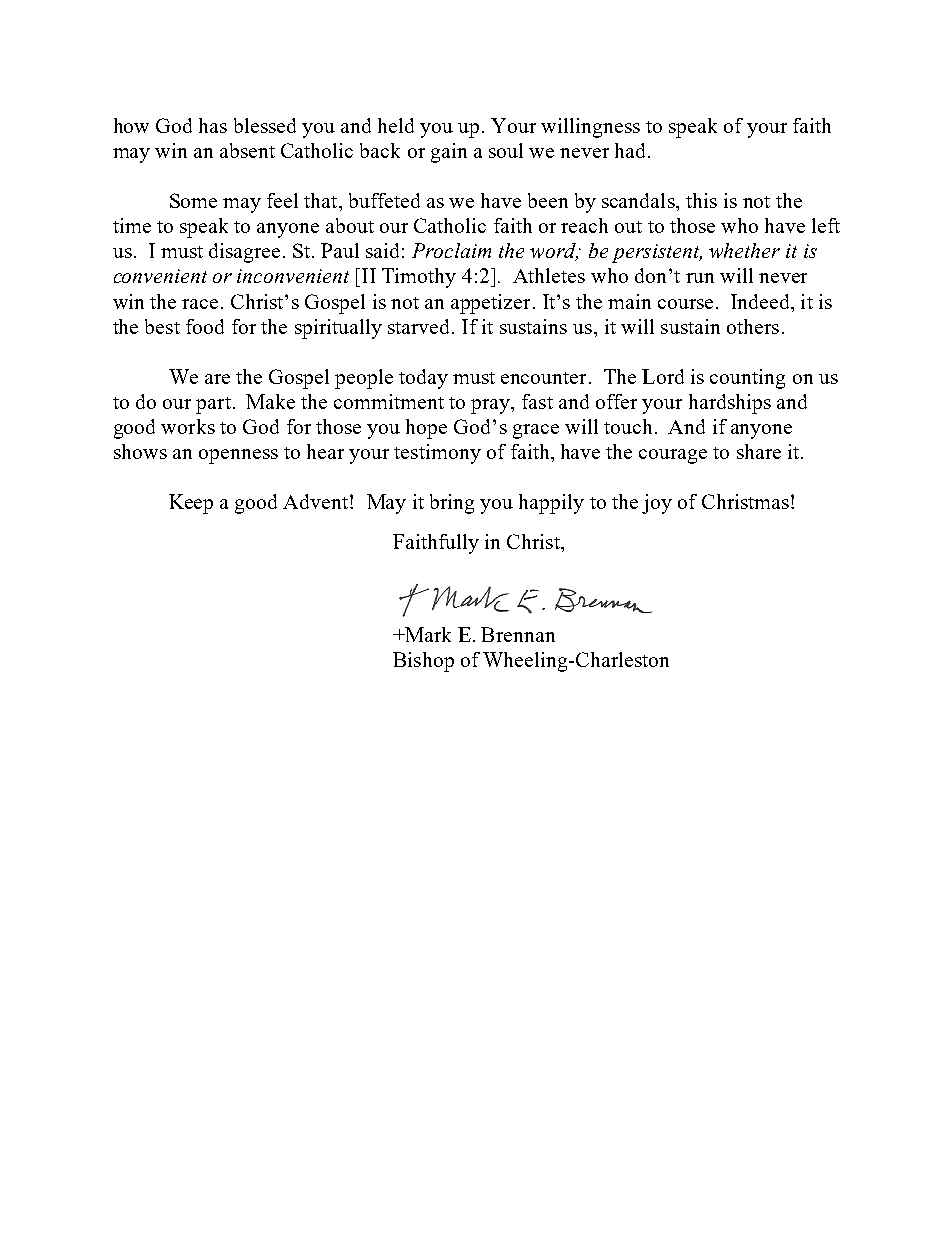  I want to click on Mark, so click(427, 634).
